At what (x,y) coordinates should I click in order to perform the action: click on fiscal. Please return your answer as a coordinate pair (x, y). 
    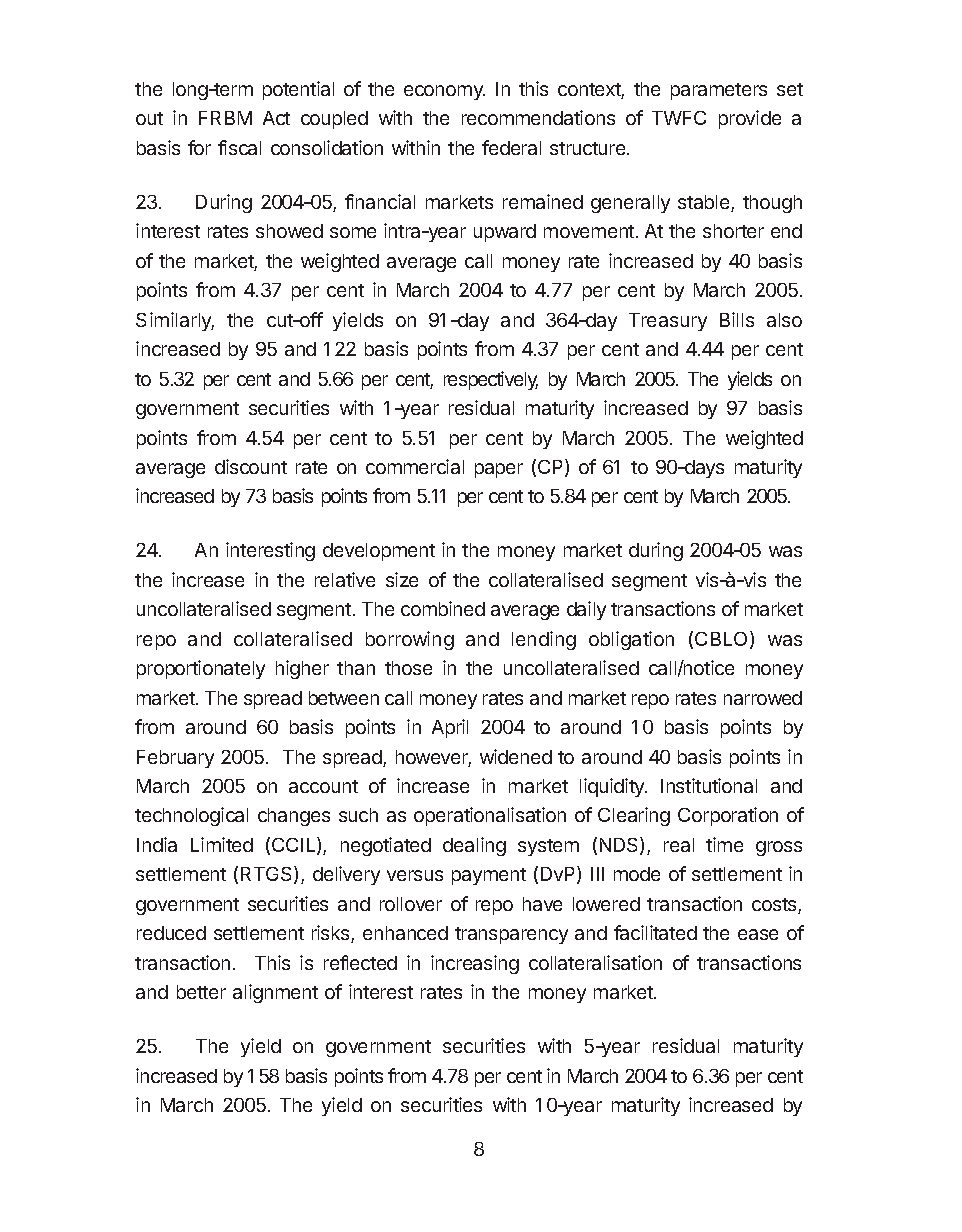
    Looking at the image, I should click on (239, 147).
